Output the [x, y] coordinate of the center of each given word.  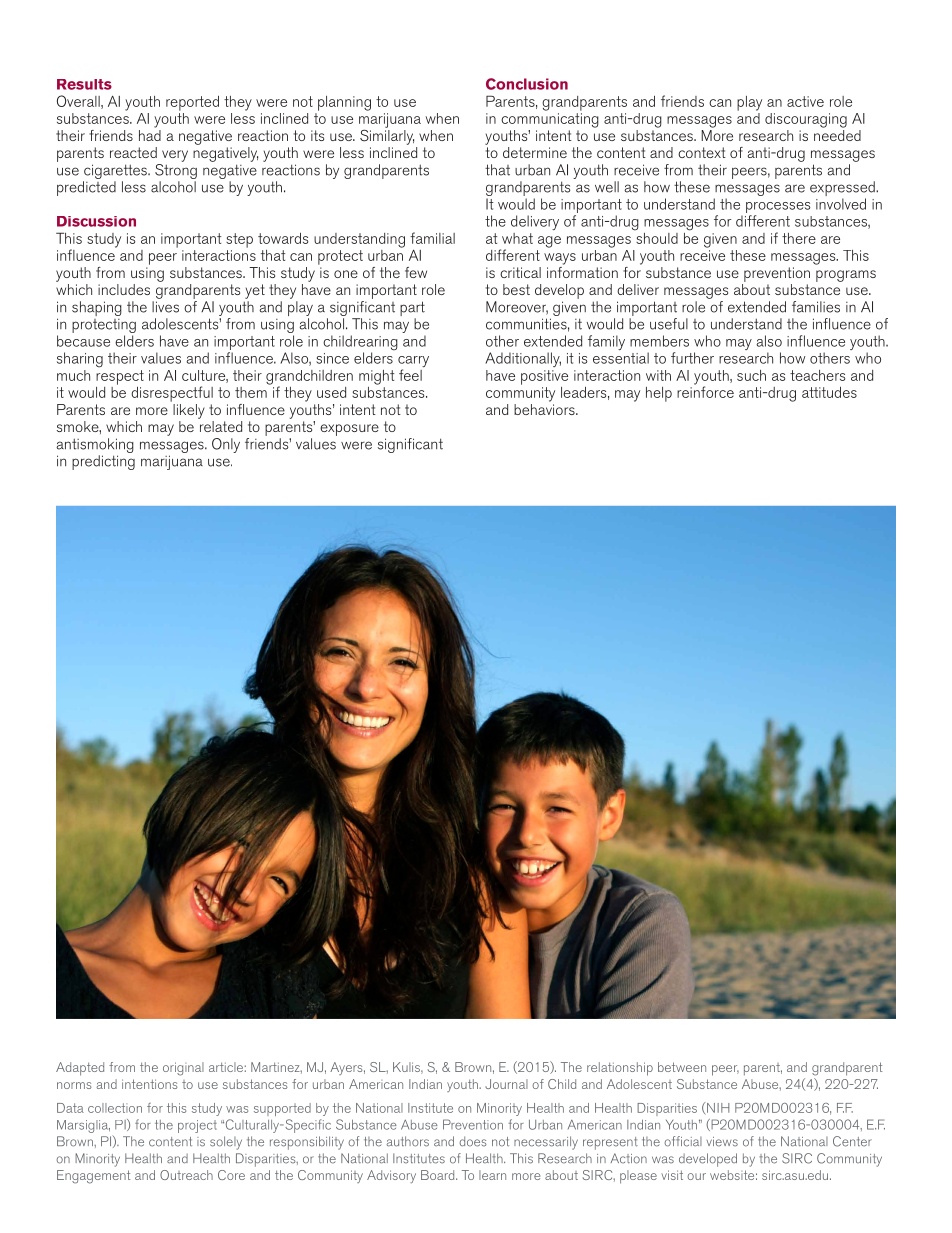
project [197, 1126]
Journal [506, 1084]
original [183, 1069]
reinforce [705, 391]
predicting [103, 462]
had [150, 134]
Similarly [387, 136]
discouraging [806, 120]
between [682, 1067]
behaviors [545, 408]
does [473, 1141]
